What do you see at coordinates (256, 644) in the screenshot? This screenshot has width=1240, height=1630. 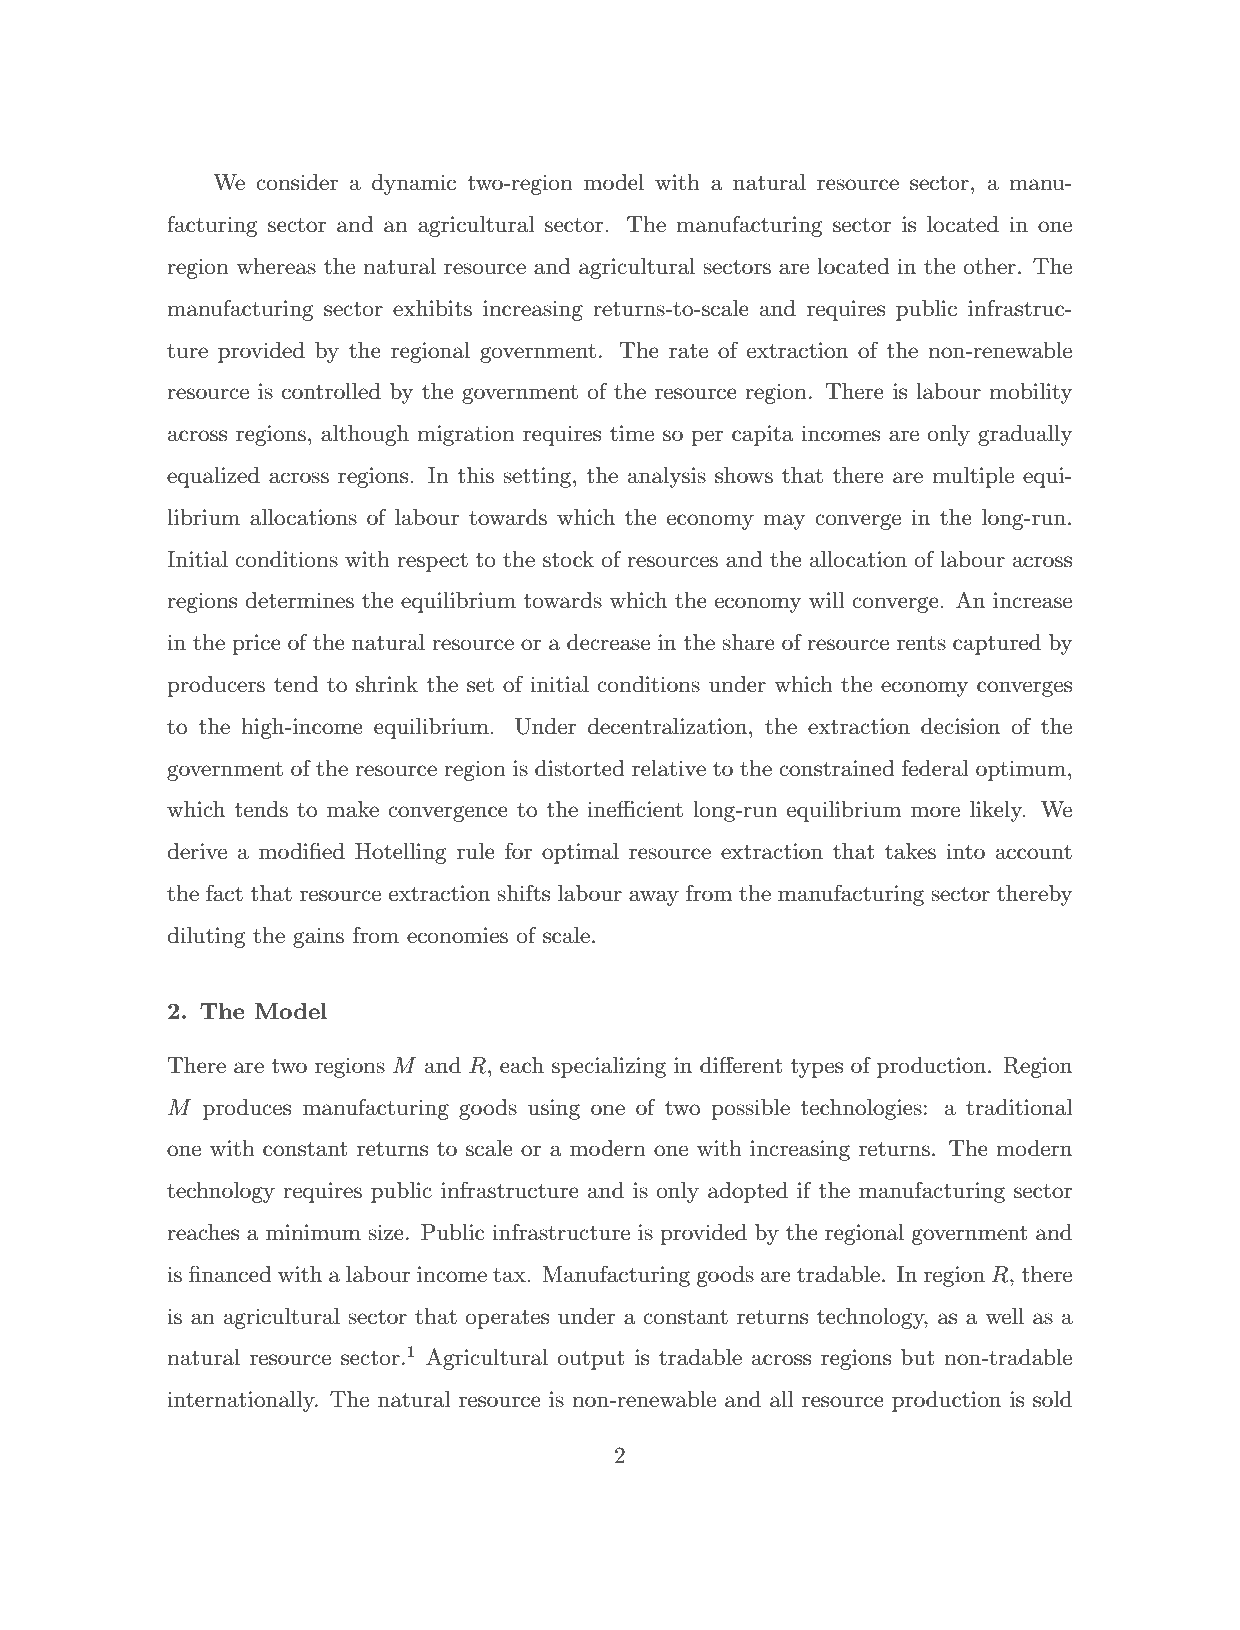 I see `price` at bounding box center [256, 644].
